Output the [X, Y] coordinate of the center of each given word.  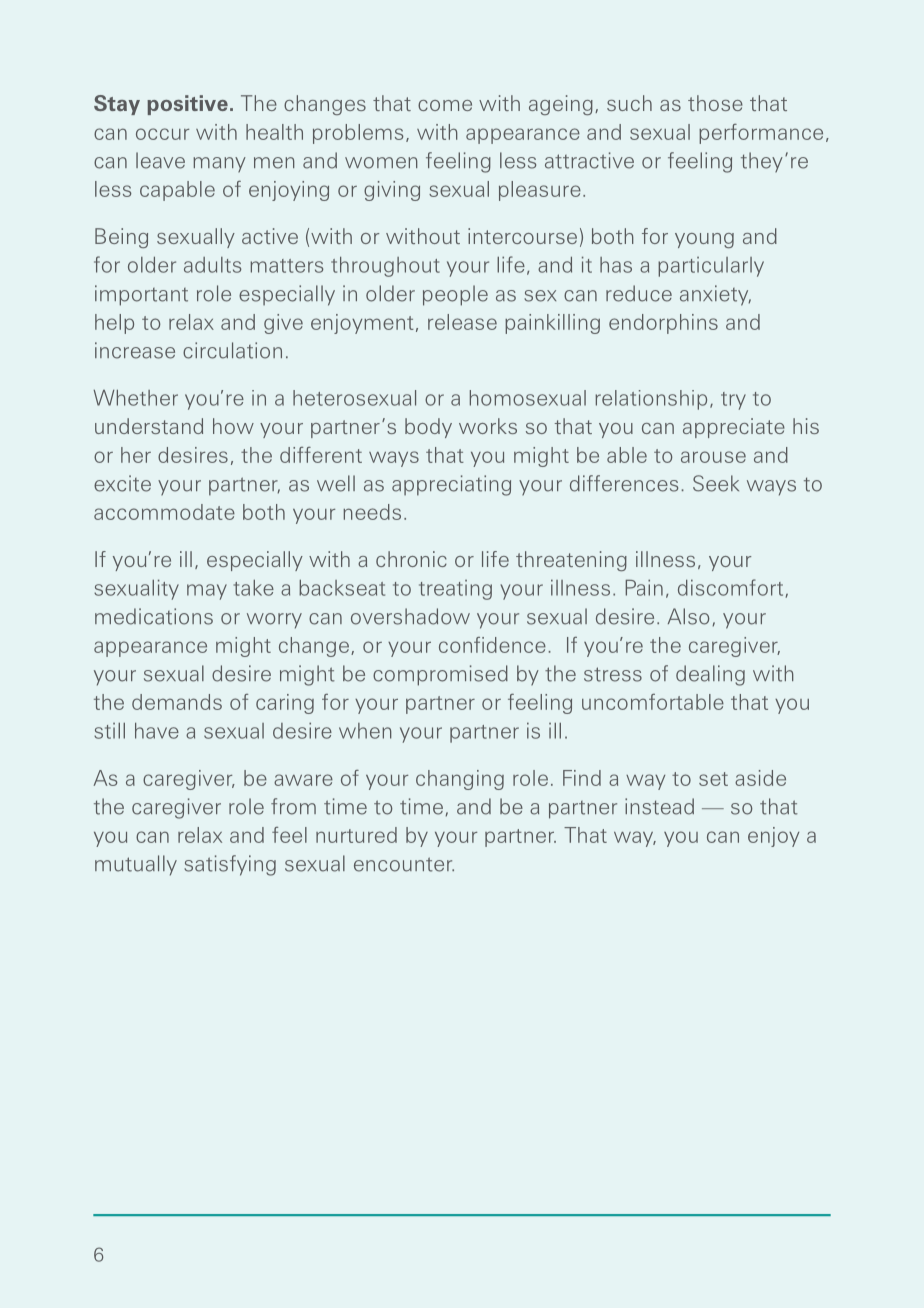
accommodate [164, 512]
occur [162, 134]
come [445, 105]
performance [761, 134]
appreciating [451, 485]
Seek [716, 483]
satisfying [230, 865]
